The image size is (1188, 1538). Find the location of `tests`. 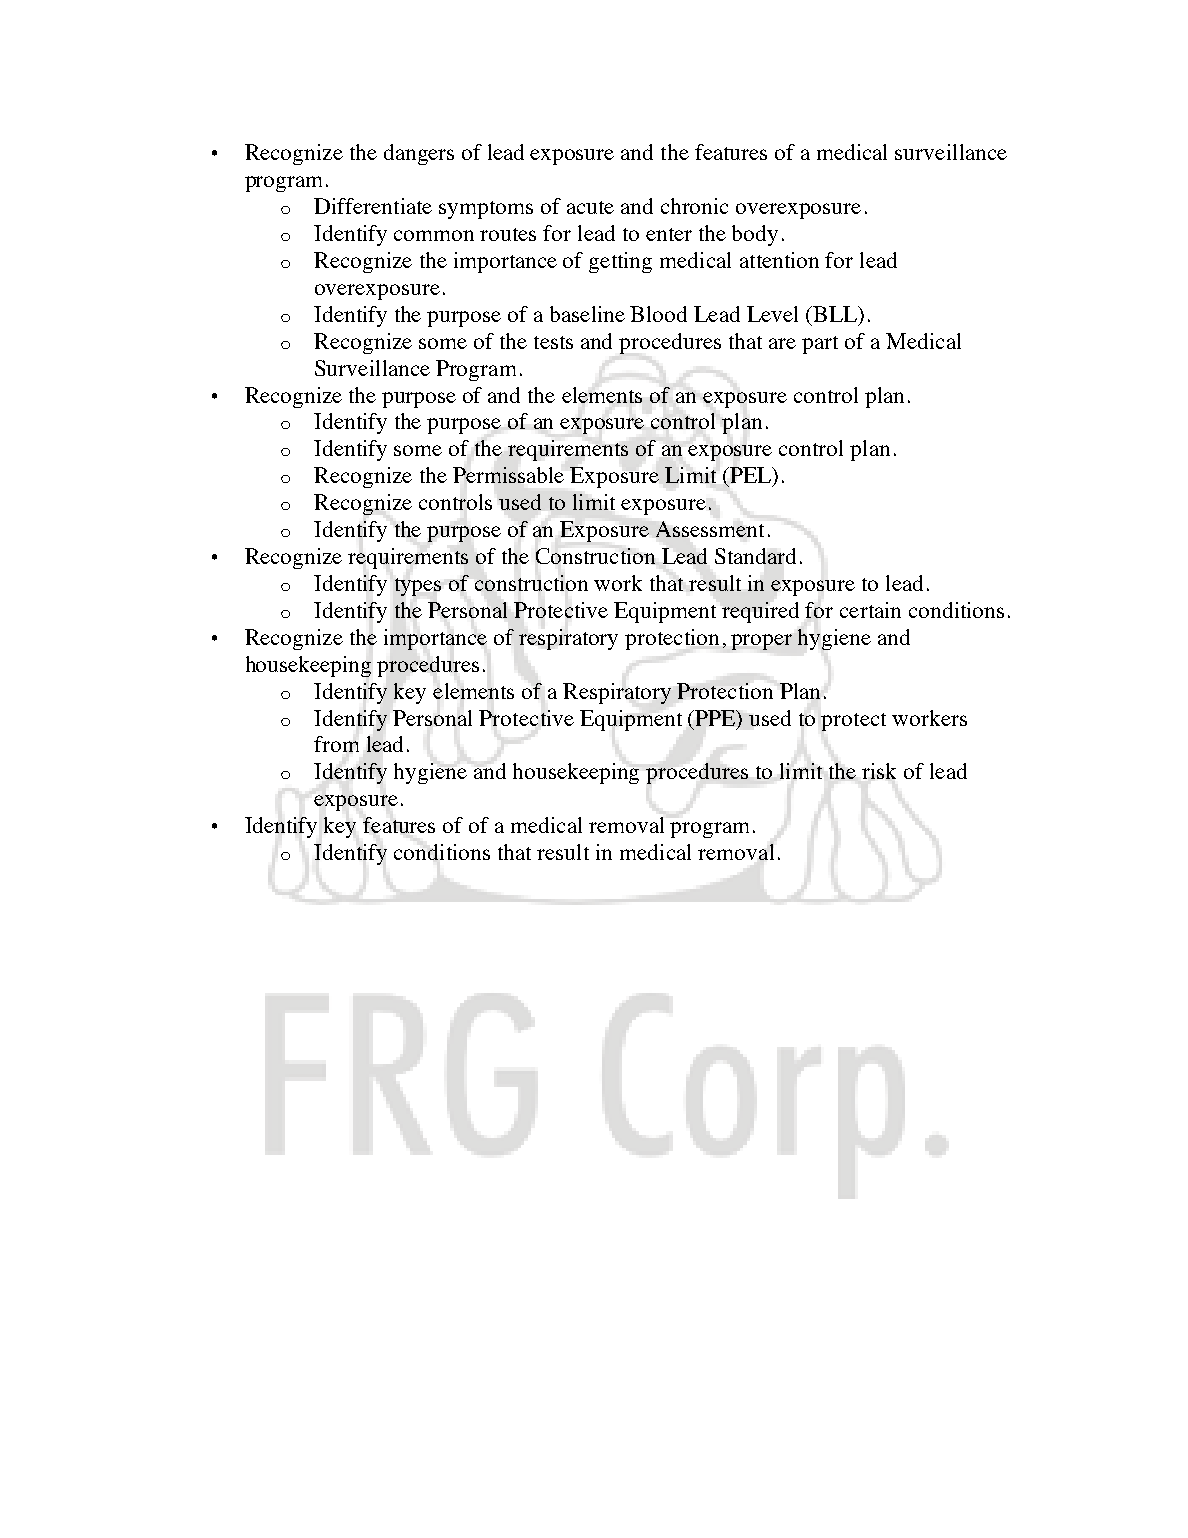

tests is located at coordinates (553, 342).
